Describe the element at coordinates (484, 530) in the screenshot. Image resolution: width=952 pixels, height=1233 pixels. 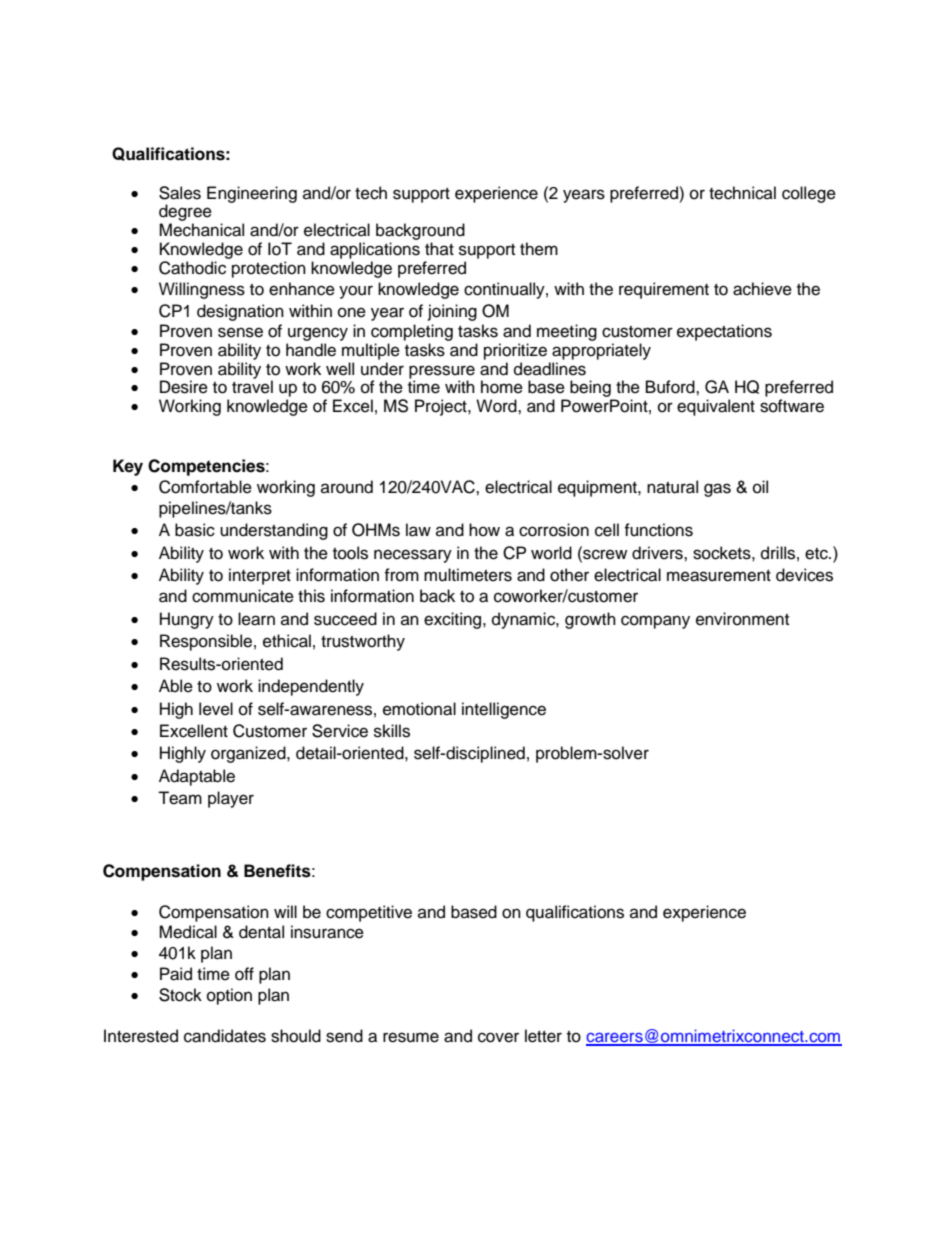
I see `how` at that location.
